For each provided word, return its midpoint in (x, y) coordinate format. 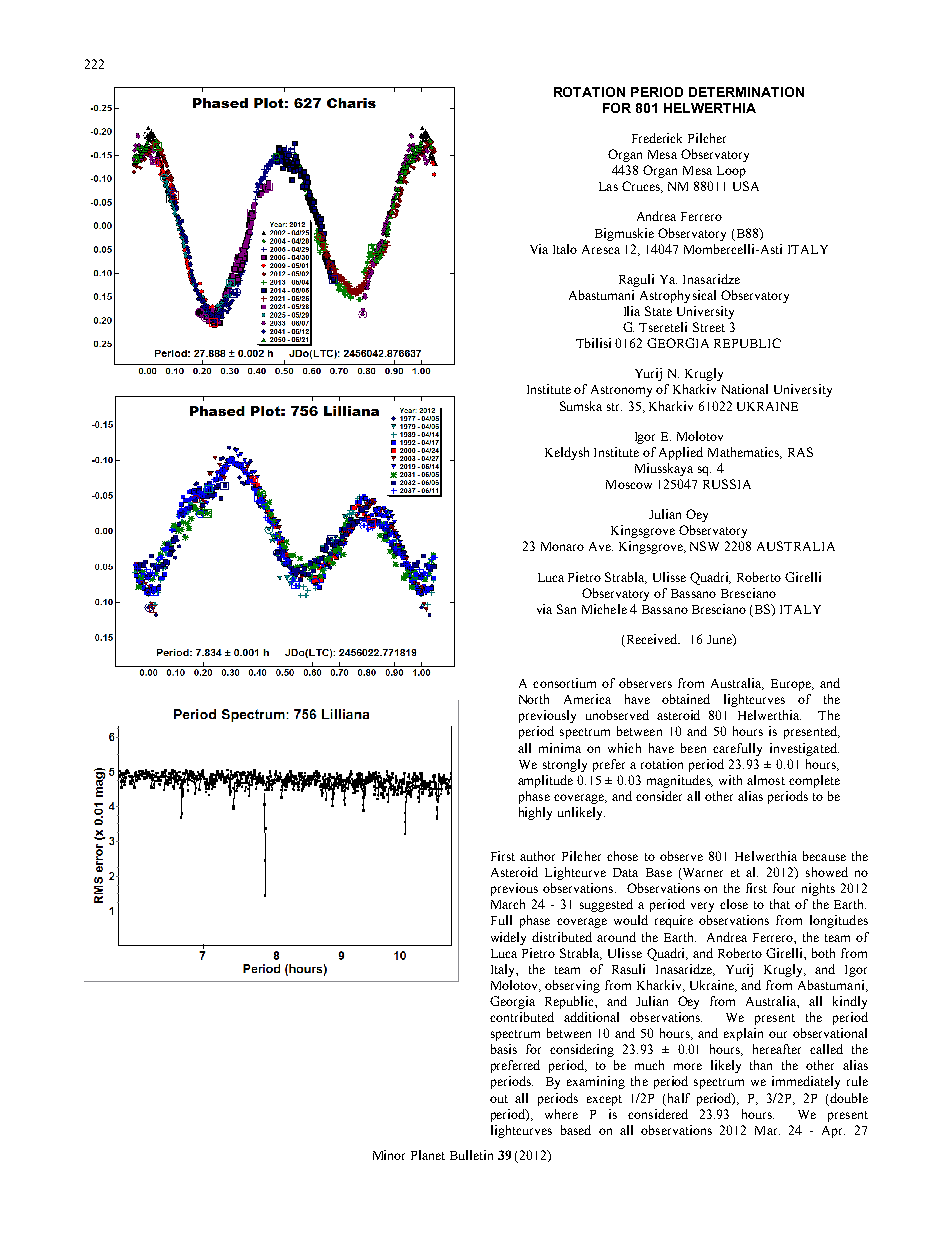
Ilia (632, 311)
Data (625, 872)
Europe (792, 685)
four (784, 888)
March (508, 904)
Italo (565, 249)
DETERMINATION (746, 92)
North (534, 699)
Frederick (657, 138)
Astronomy (621, 391)
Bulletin (471, 1155)
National (745, 389)
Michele (604, 609)
